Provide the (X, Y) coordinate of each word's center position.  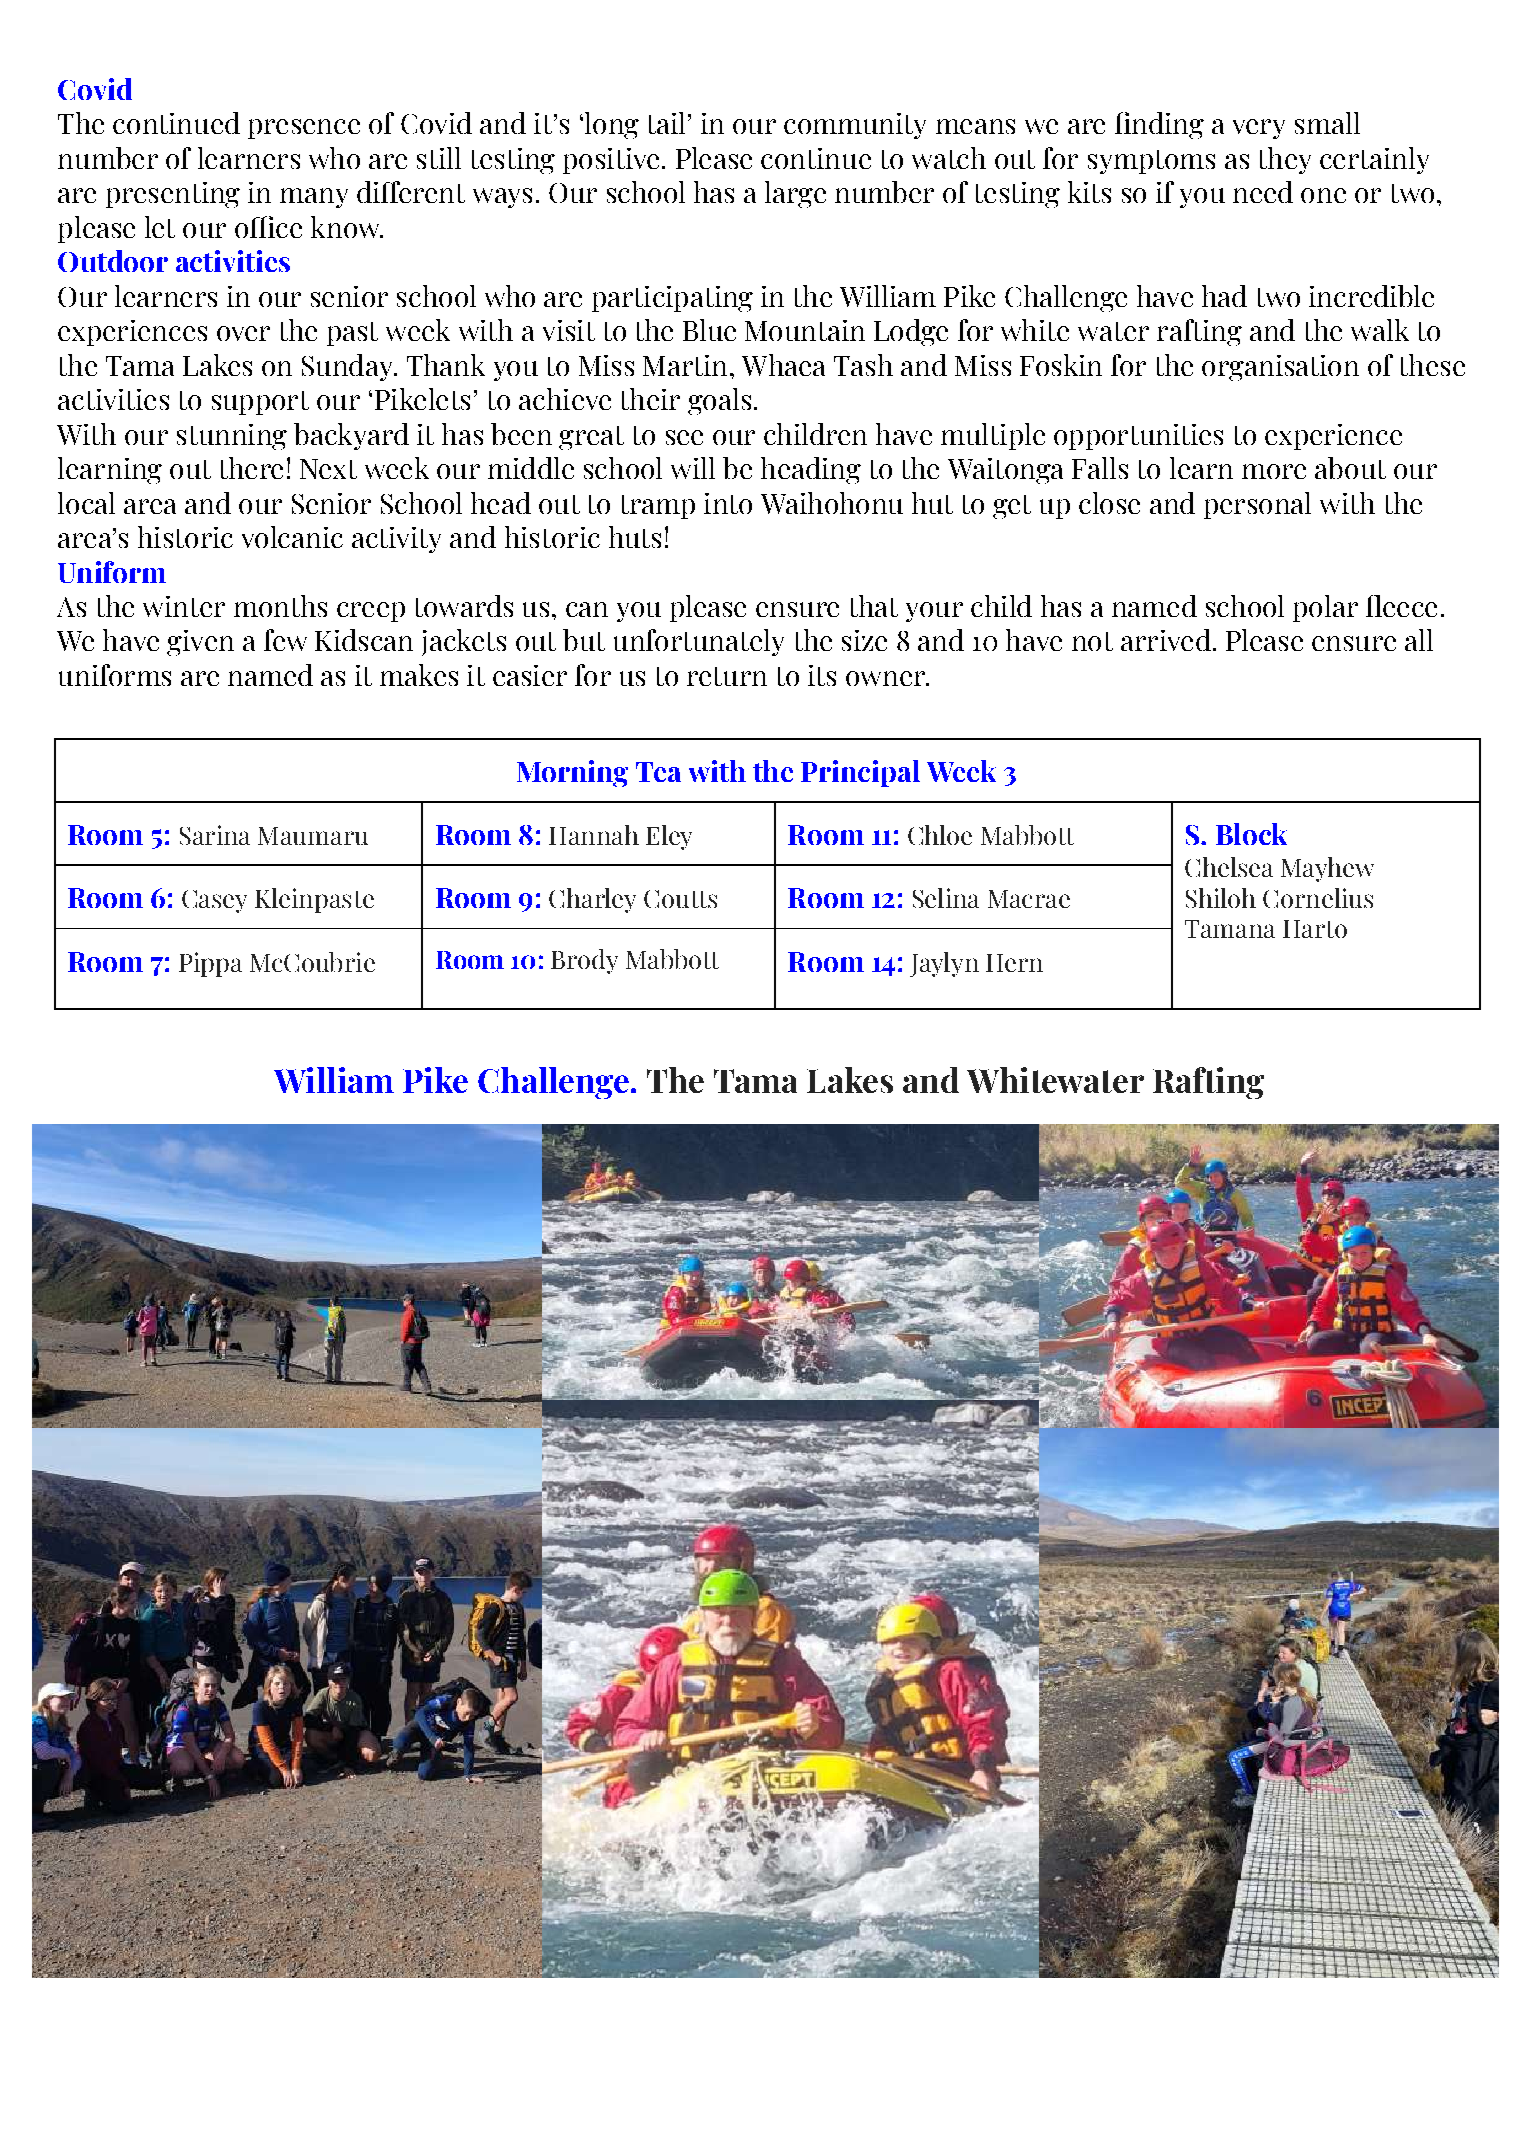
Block (1251, 834)
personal (1257, 505)
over (243, 333)
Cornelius (1318, 898)
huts (635, 537)
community (855, 126)
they (1285, 160)
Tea (658, 772)
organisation (1280, 368)
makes (419, 675)
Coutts (680, 899)
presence (304, 129)
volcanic (292, 537)
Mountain (805, 330)
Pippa (210, 964)
